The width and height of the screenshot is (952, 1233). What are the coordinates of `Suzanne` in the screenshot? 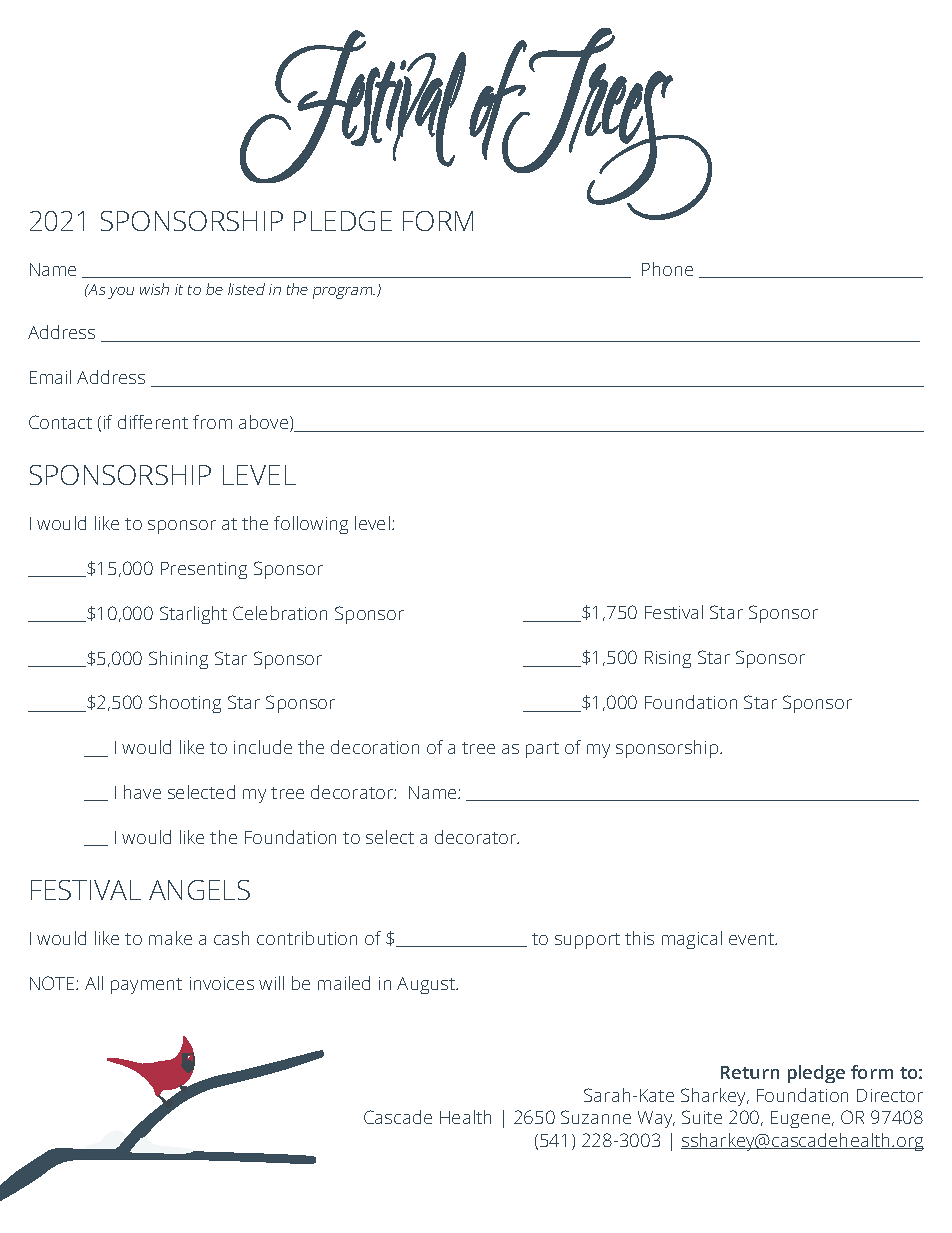 It's located at (596, 1117).
